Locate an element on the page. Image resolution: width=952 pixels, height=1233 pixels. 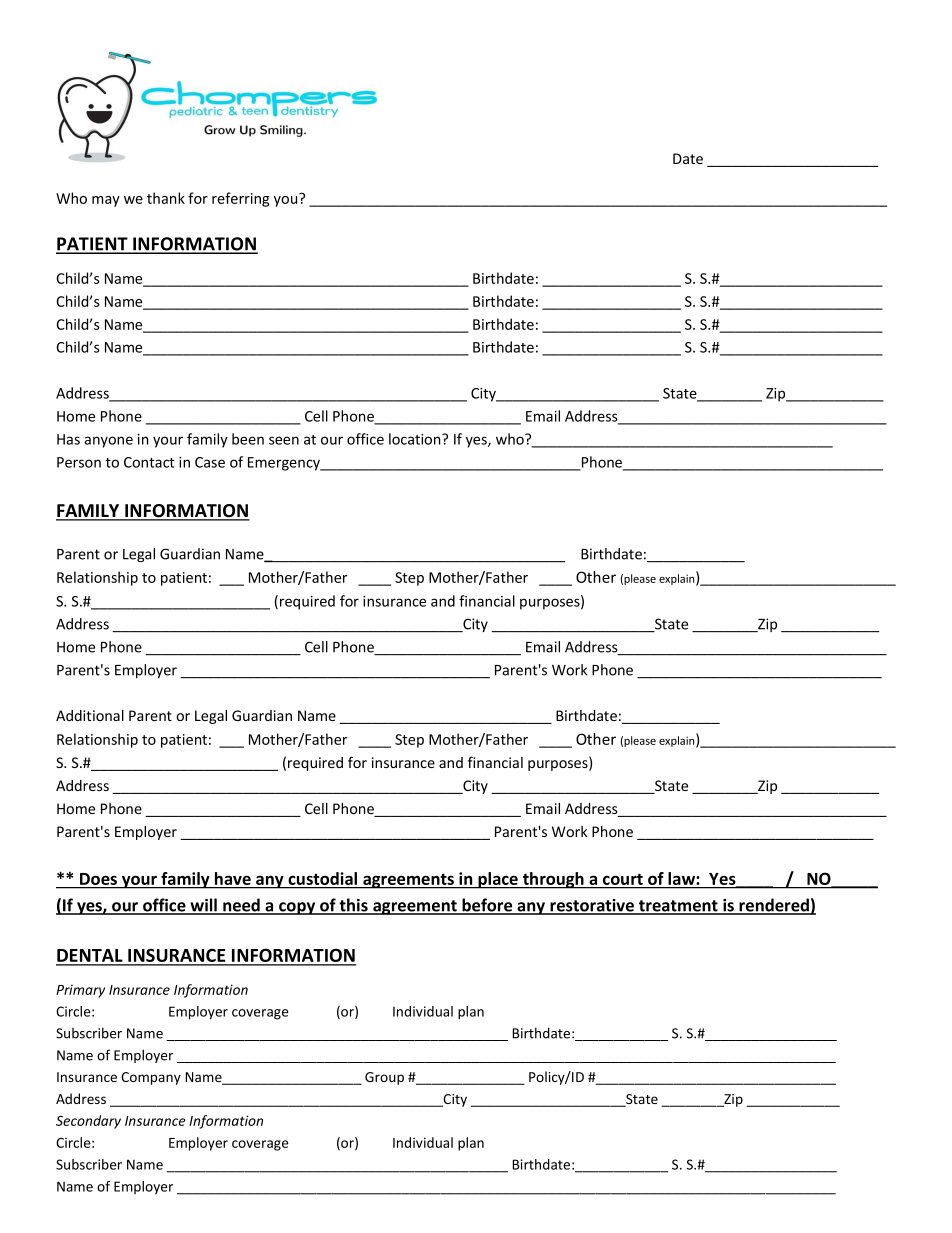
place is located at coordinates (498, 880).
